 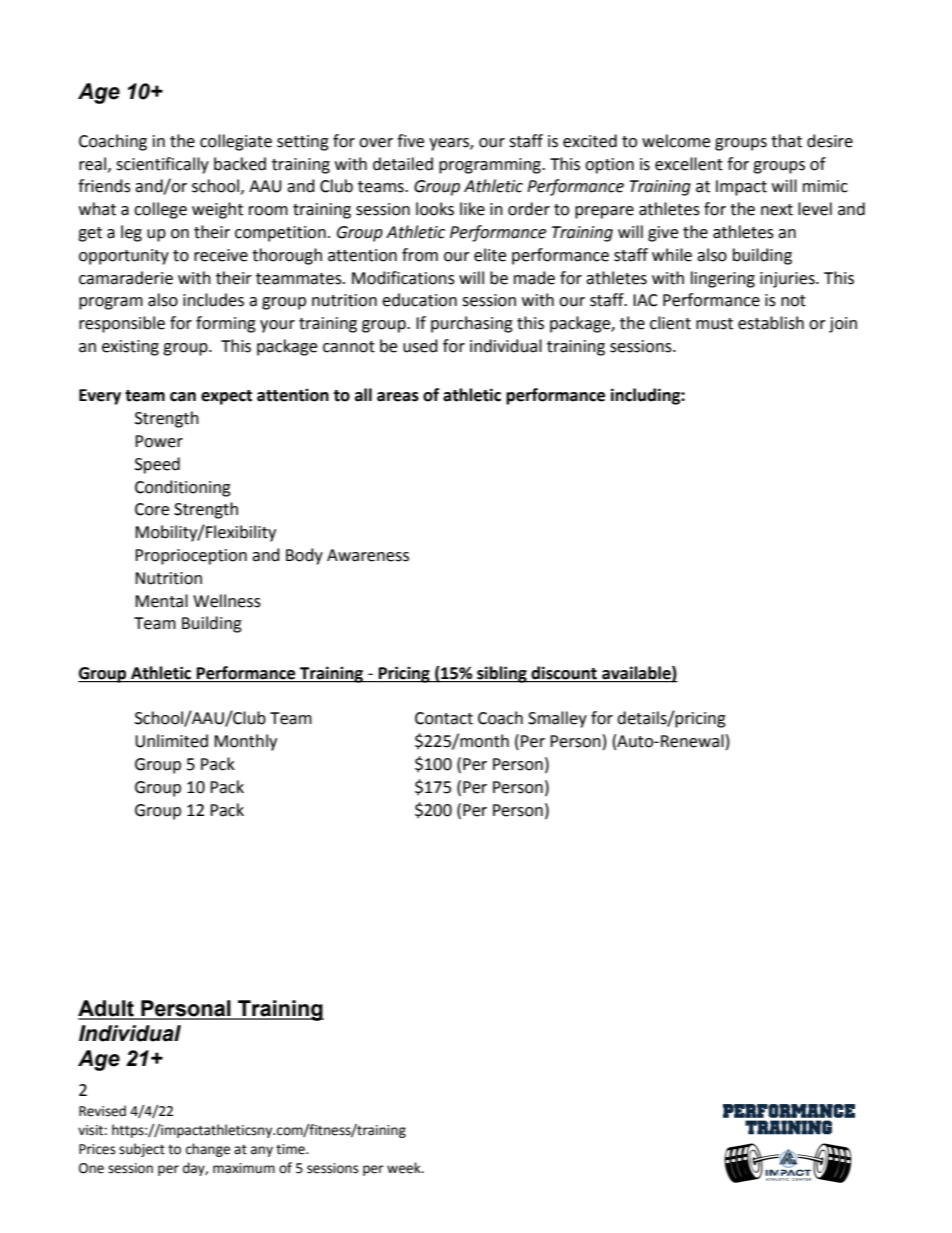 I want to click on that, so click(x=786, y=141).
